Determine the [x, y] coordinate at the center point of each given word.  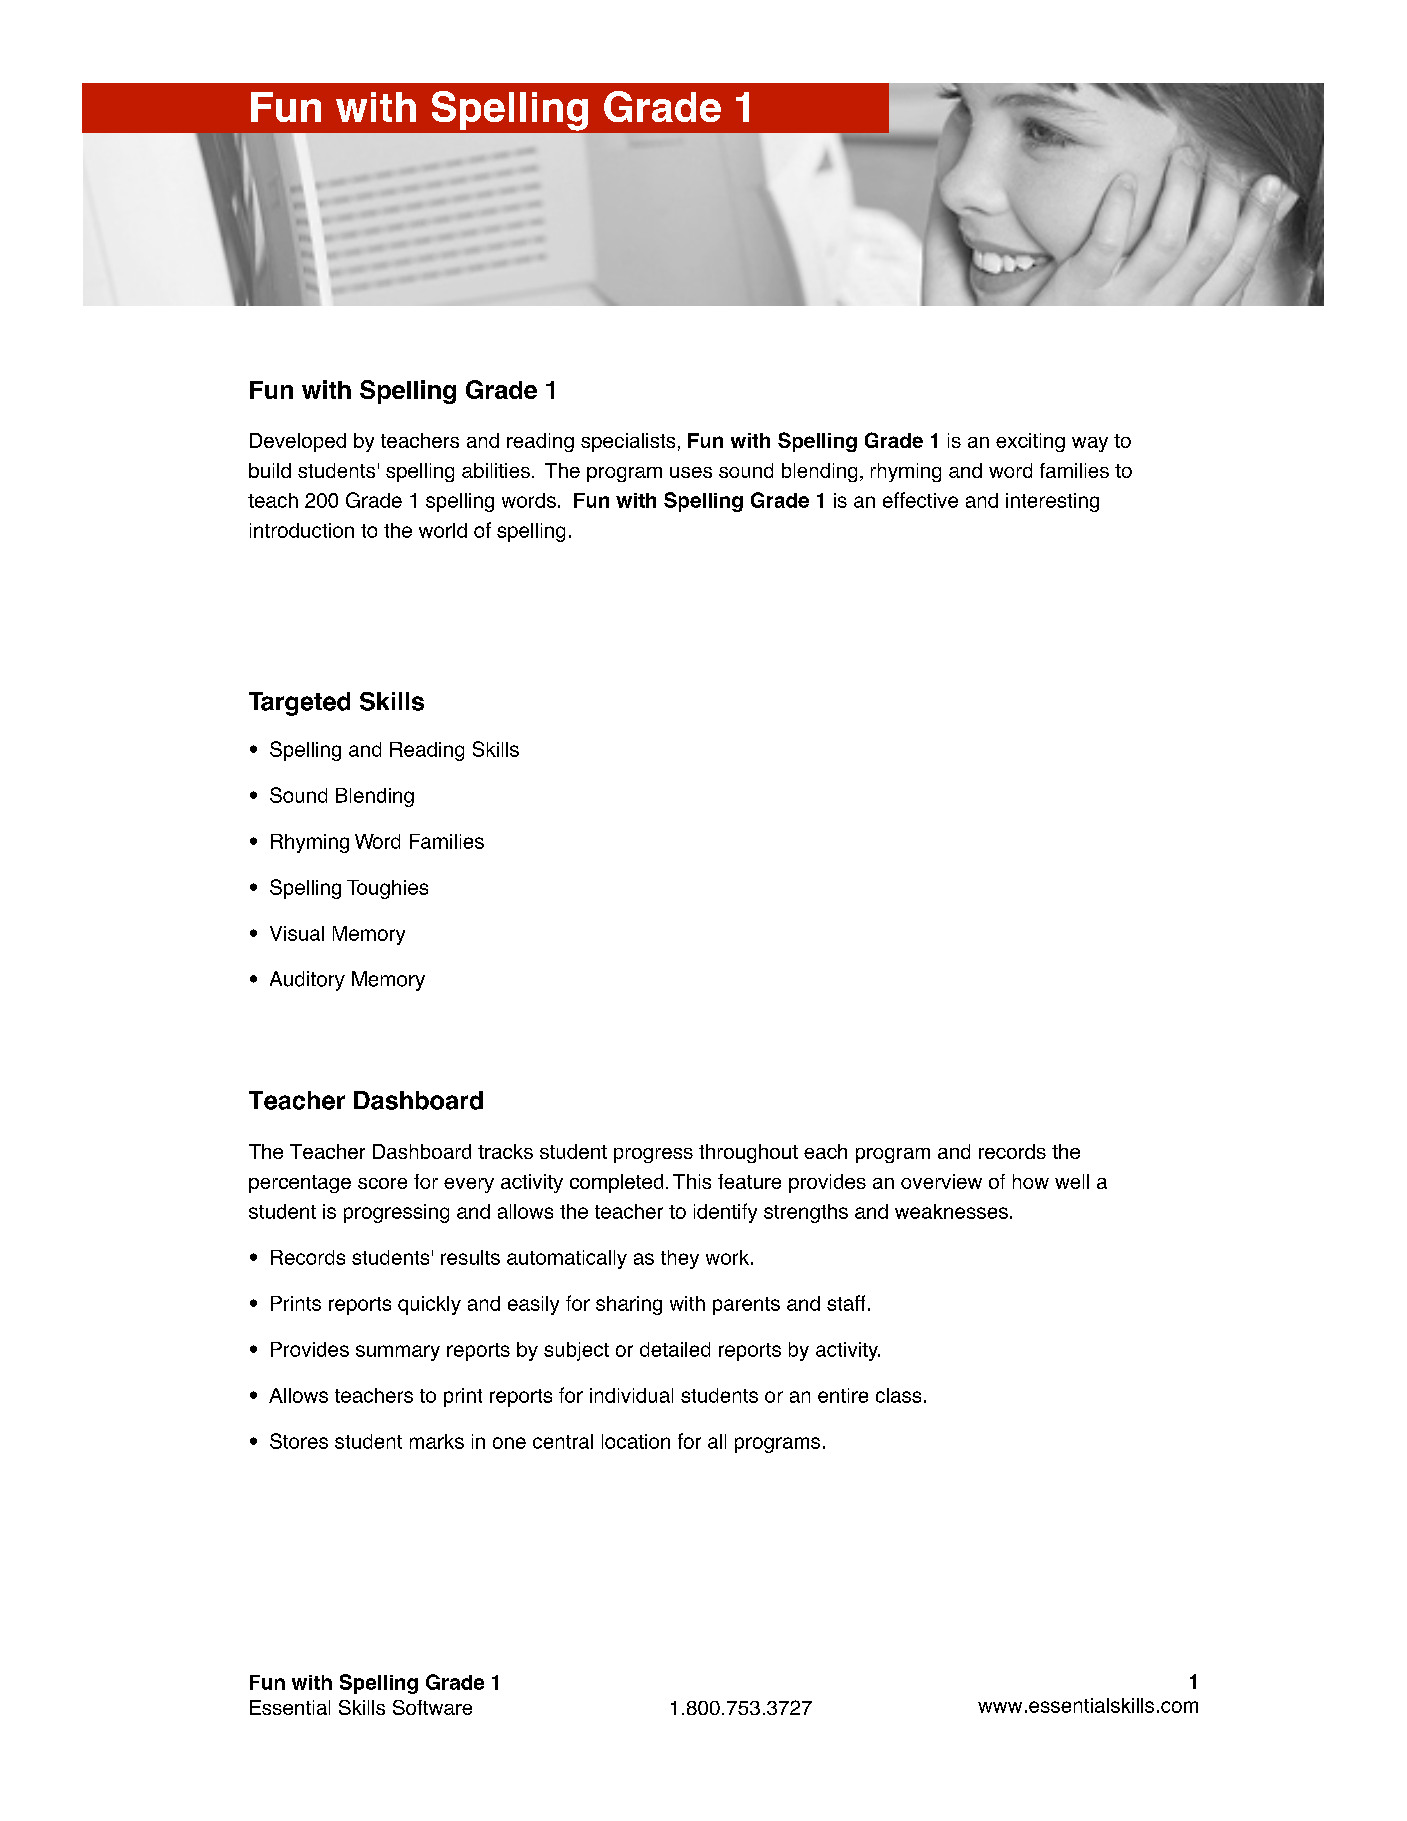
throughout [748, 1153]
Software [432, 1707]
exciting [1030, 442]
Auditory [307, 981]
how [1031, 1181]
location [636, 1441]
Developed [298, 442]
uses [691, 472]
